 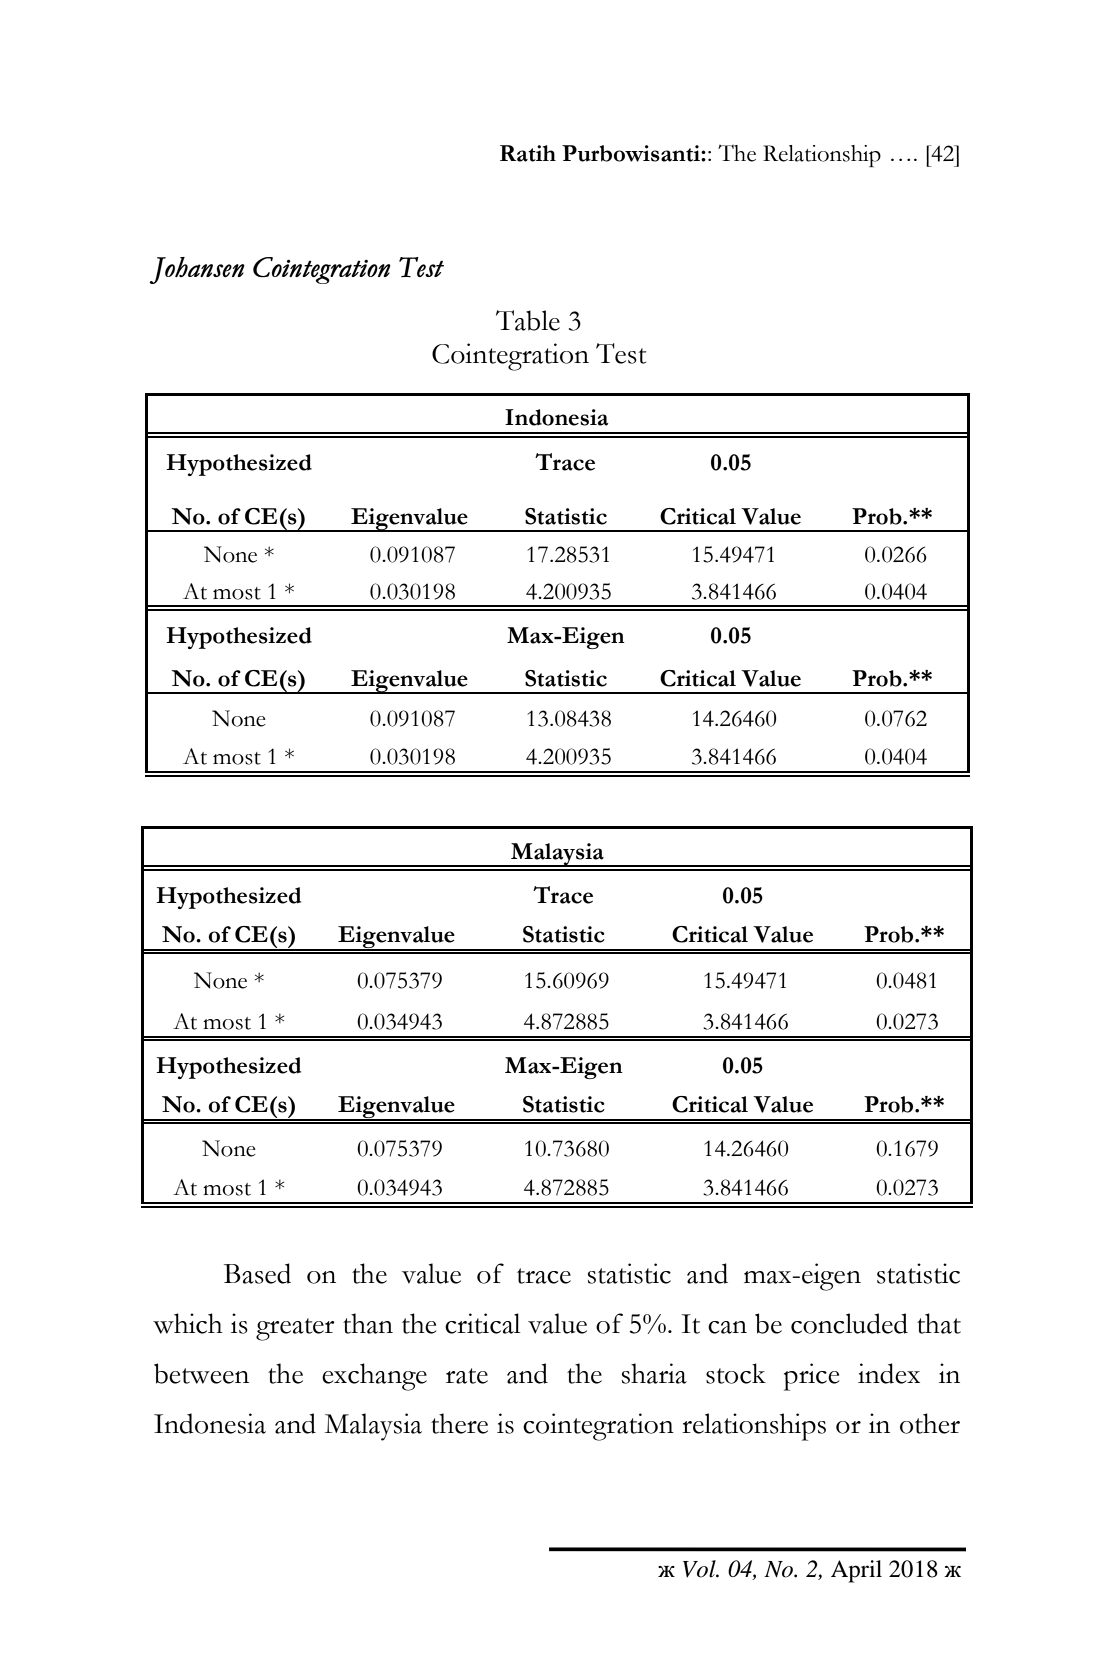 What do you see at coordinates (528, 320) in the image?
I see `Table` at bounding box center [528, 320].
